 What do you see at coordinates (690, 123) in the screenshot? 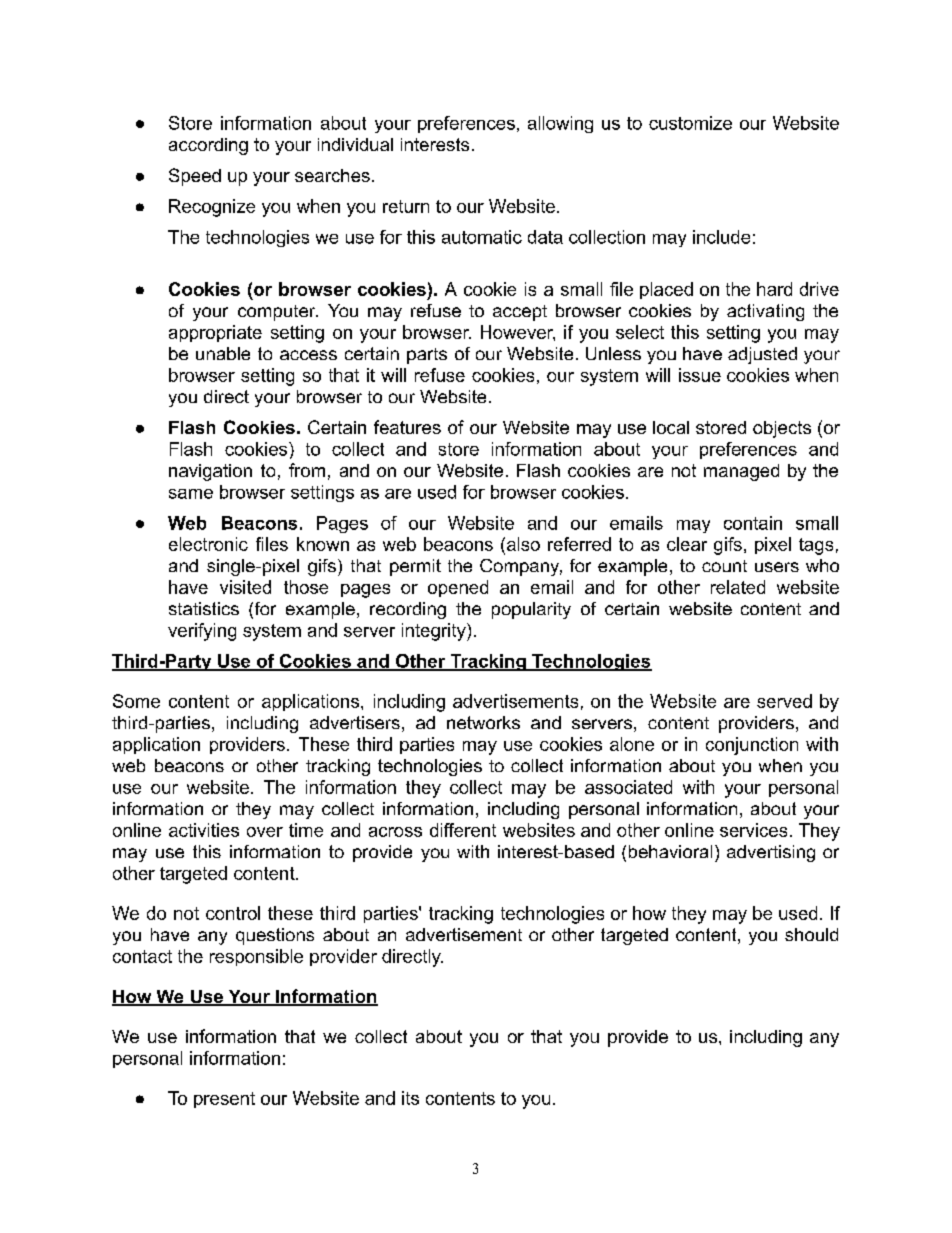
I see `customize` at bounding box center [690, 123].
